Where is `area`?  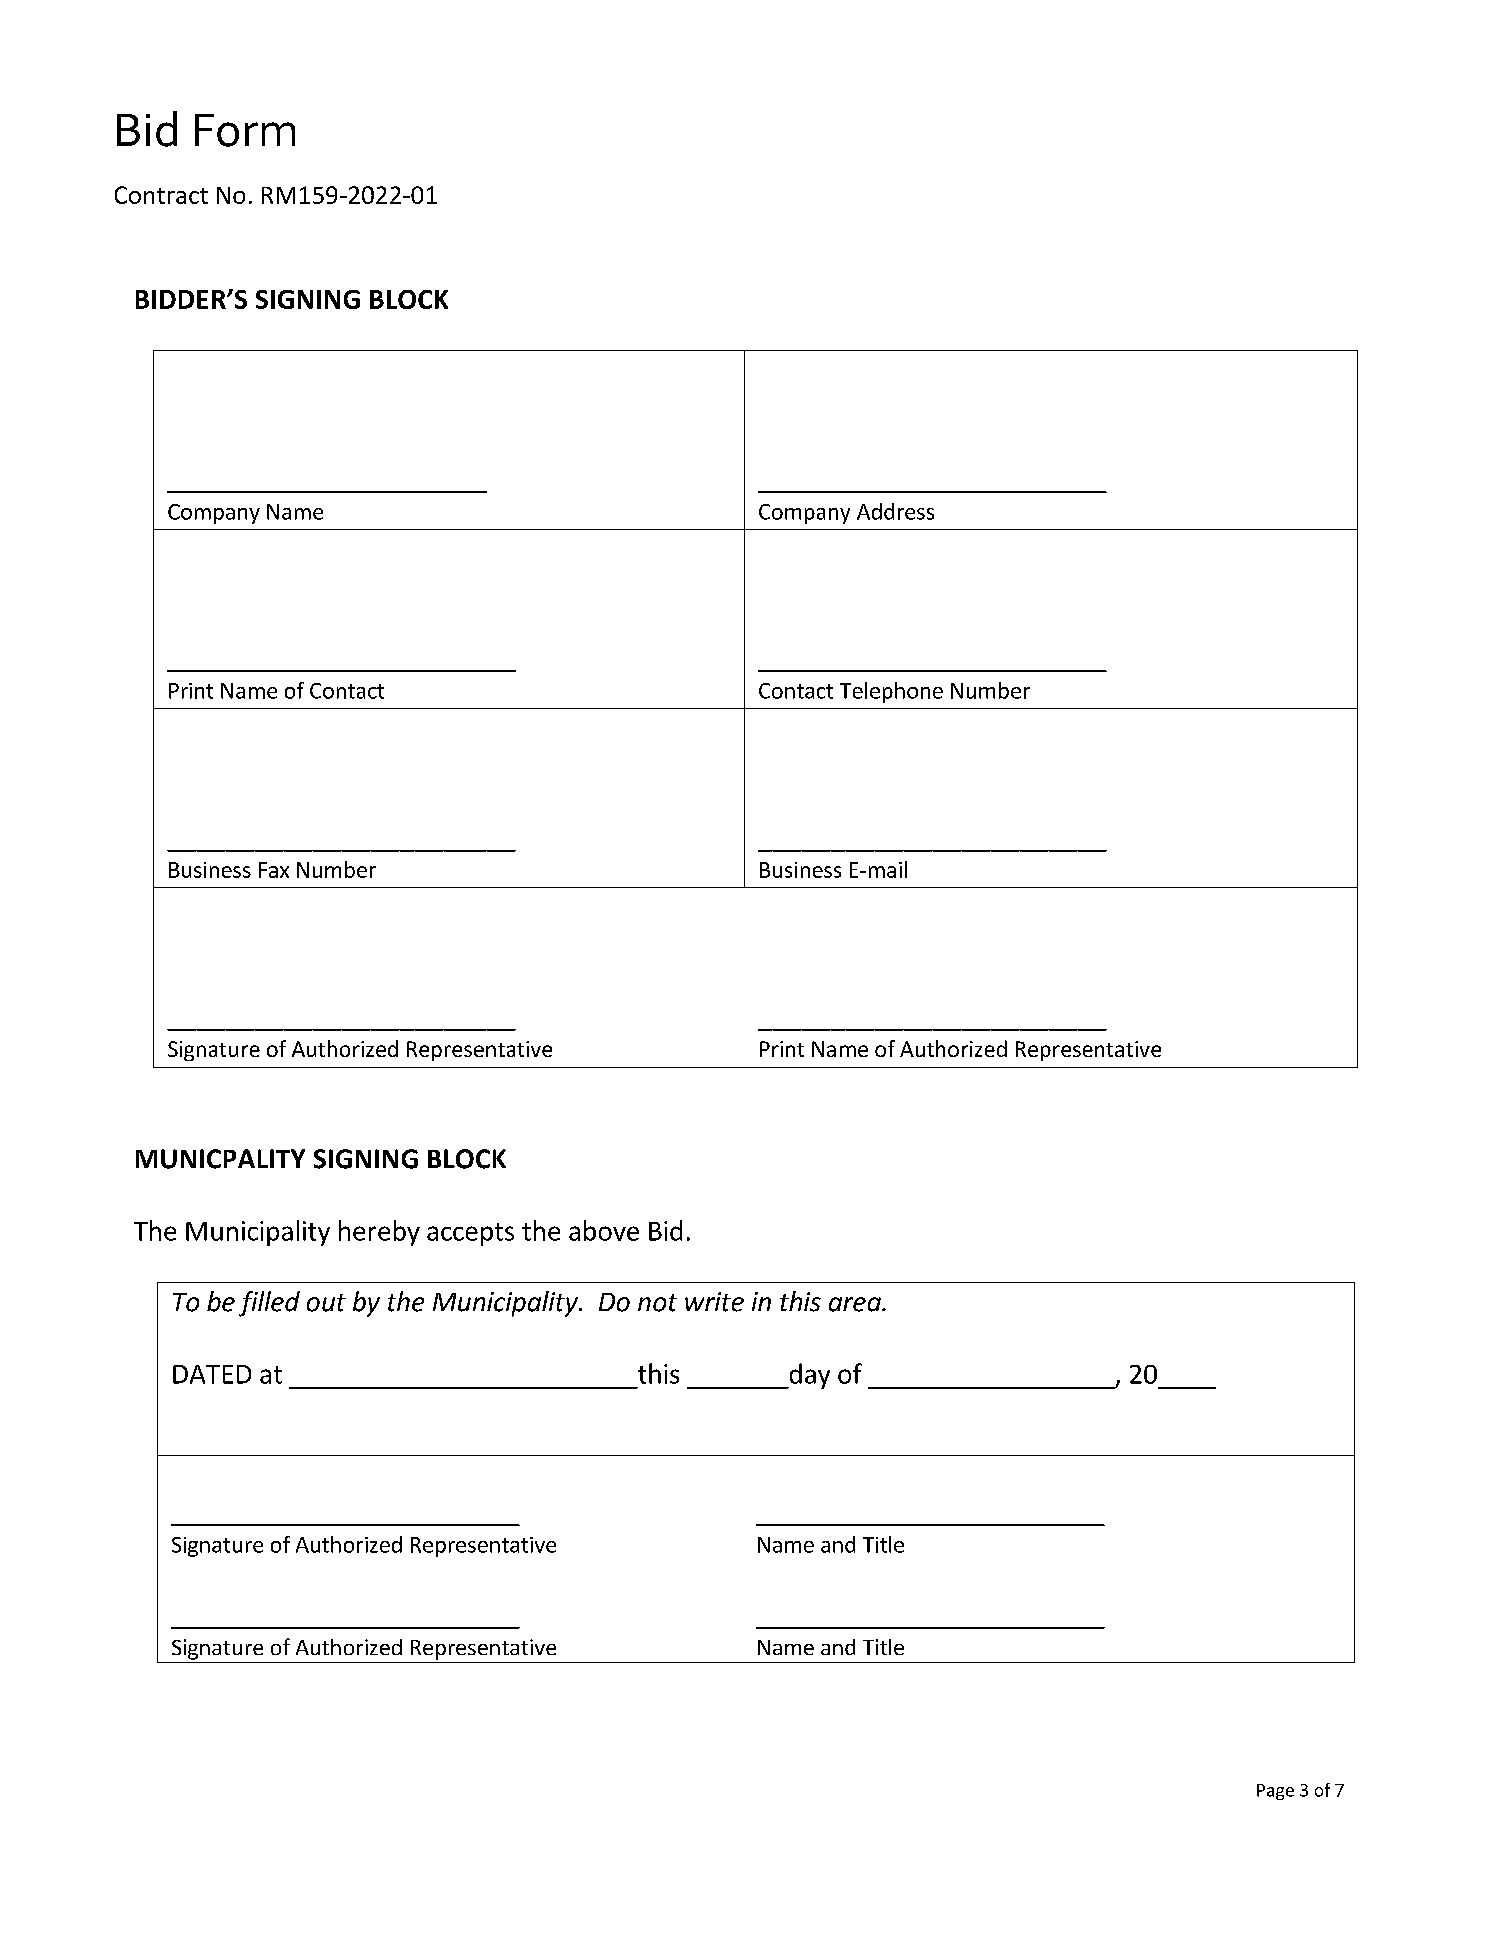
area is located at coordinates (856, 1304).
